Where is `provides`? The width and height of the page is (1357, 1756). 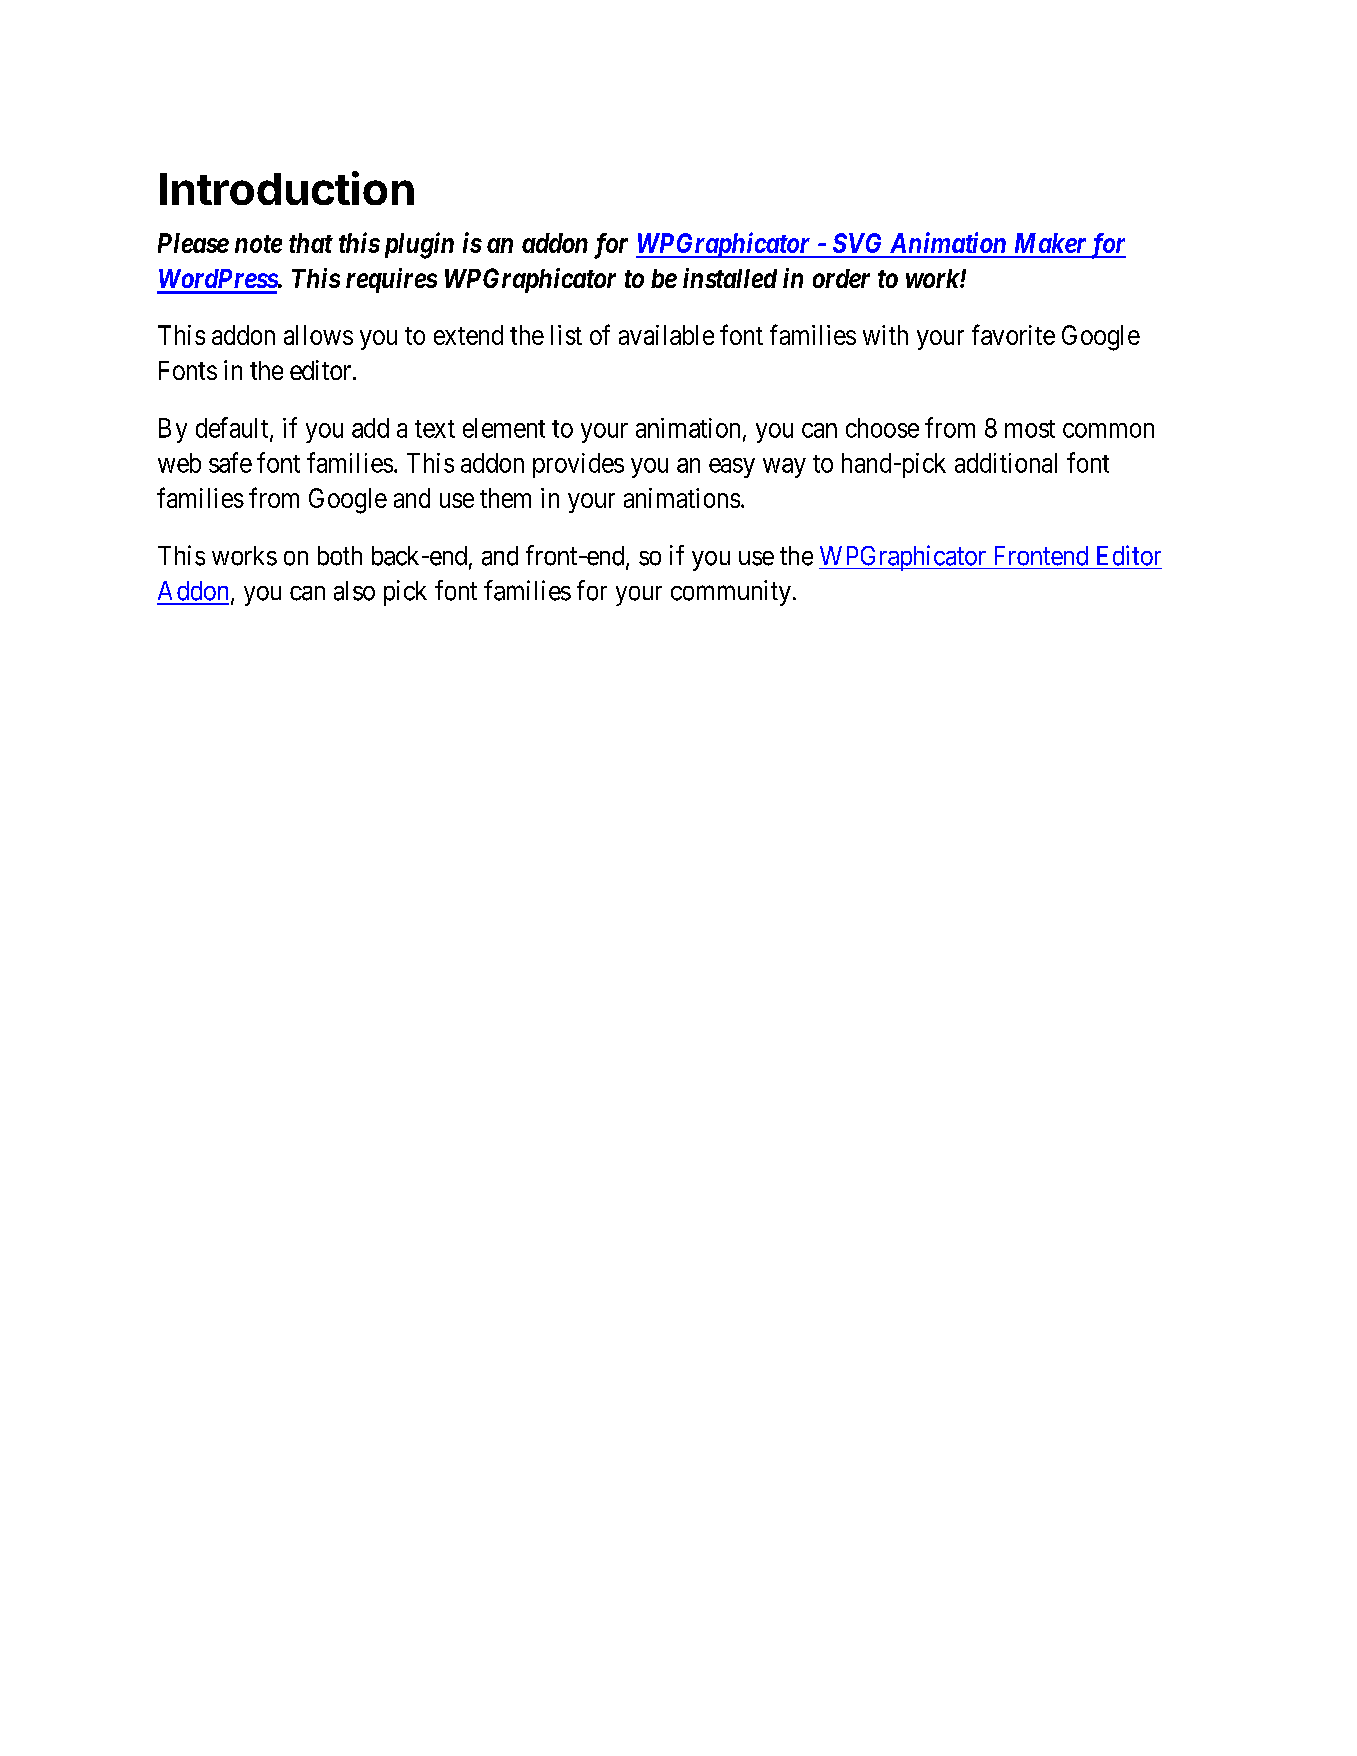
provides is located at coordinates (578, 465).
